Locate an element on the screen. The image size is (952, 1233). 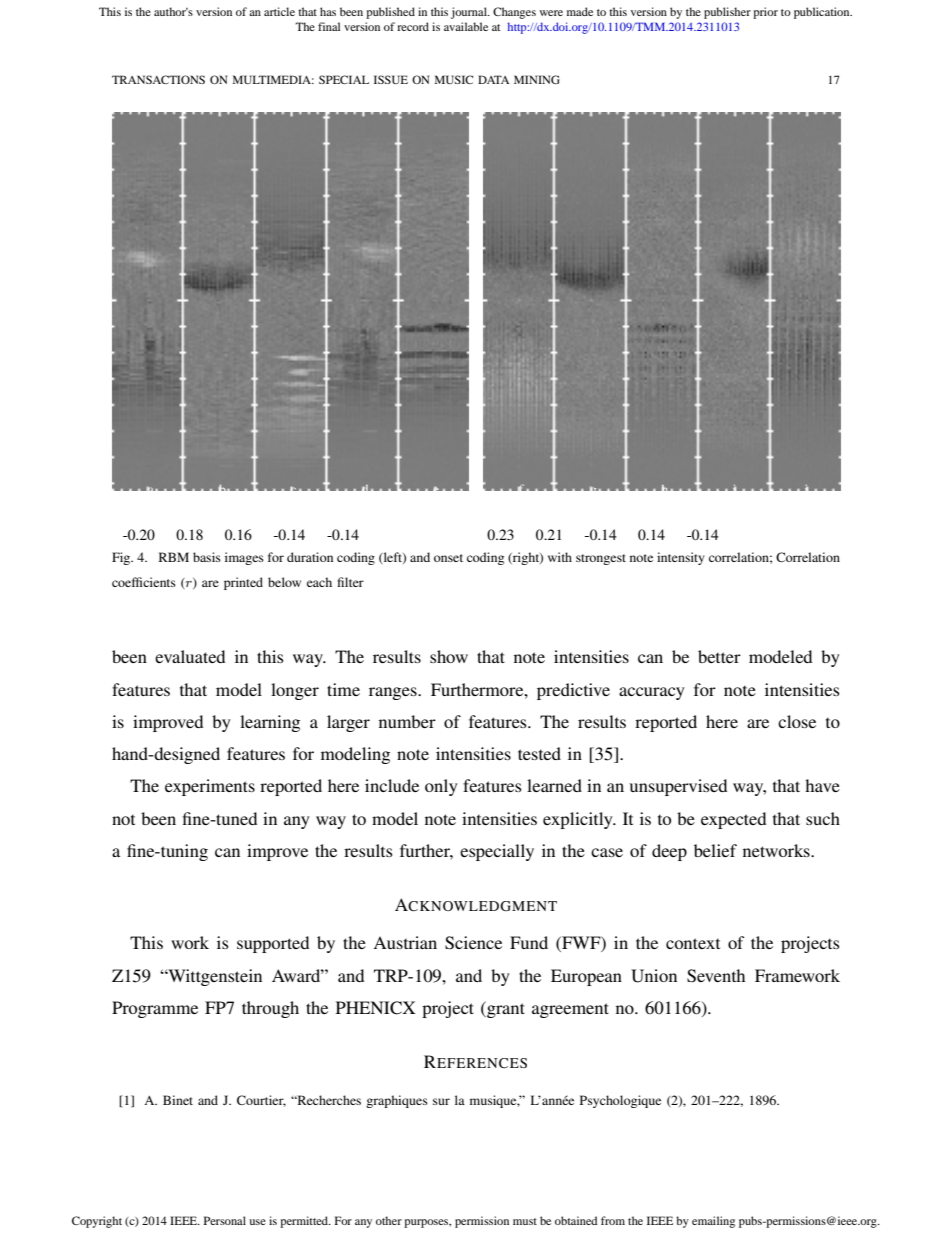
MUSIC is located at coordinates (454, 79).
